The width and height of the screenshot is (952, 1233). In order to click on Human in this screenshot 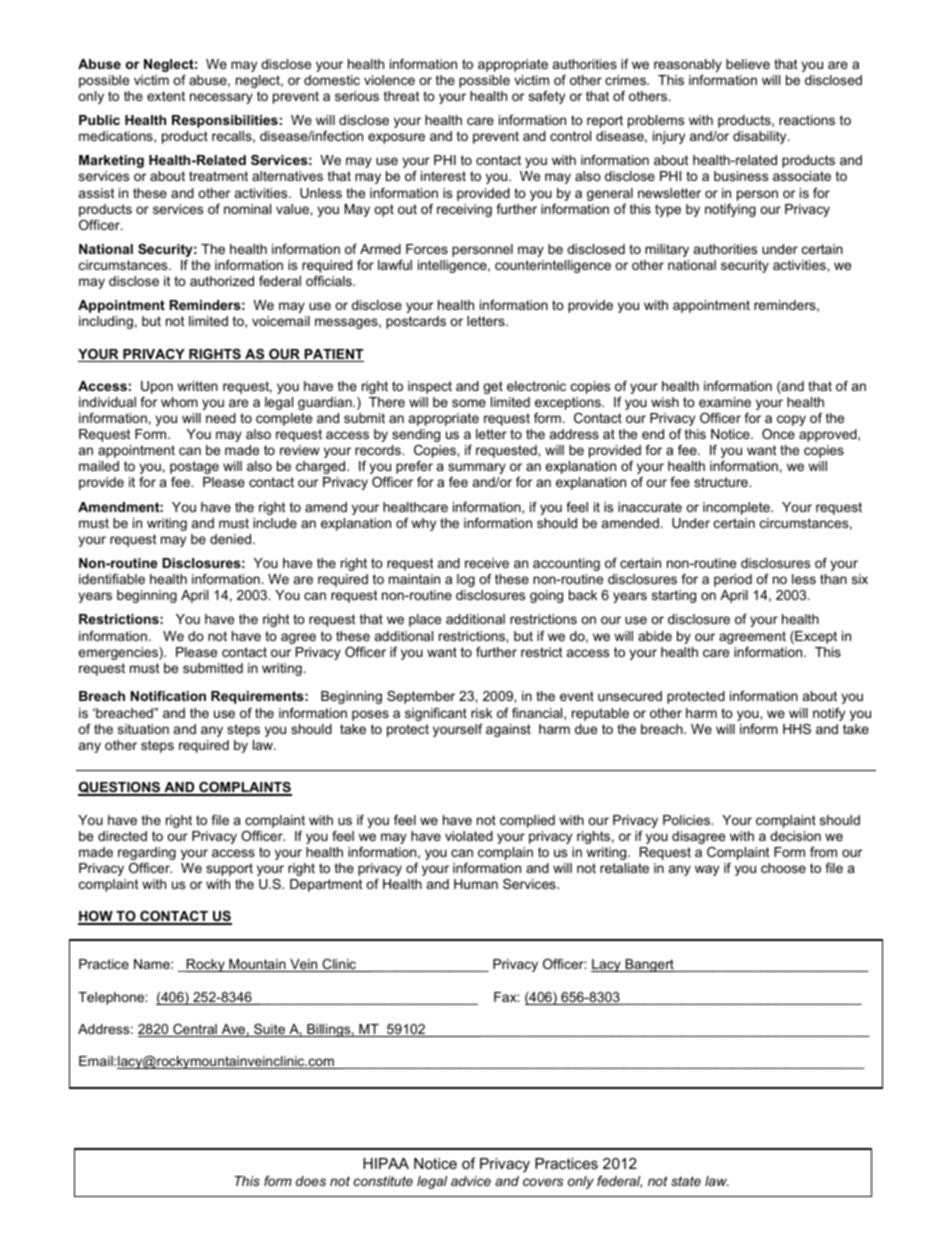, I will do `click(476, 884)`.
